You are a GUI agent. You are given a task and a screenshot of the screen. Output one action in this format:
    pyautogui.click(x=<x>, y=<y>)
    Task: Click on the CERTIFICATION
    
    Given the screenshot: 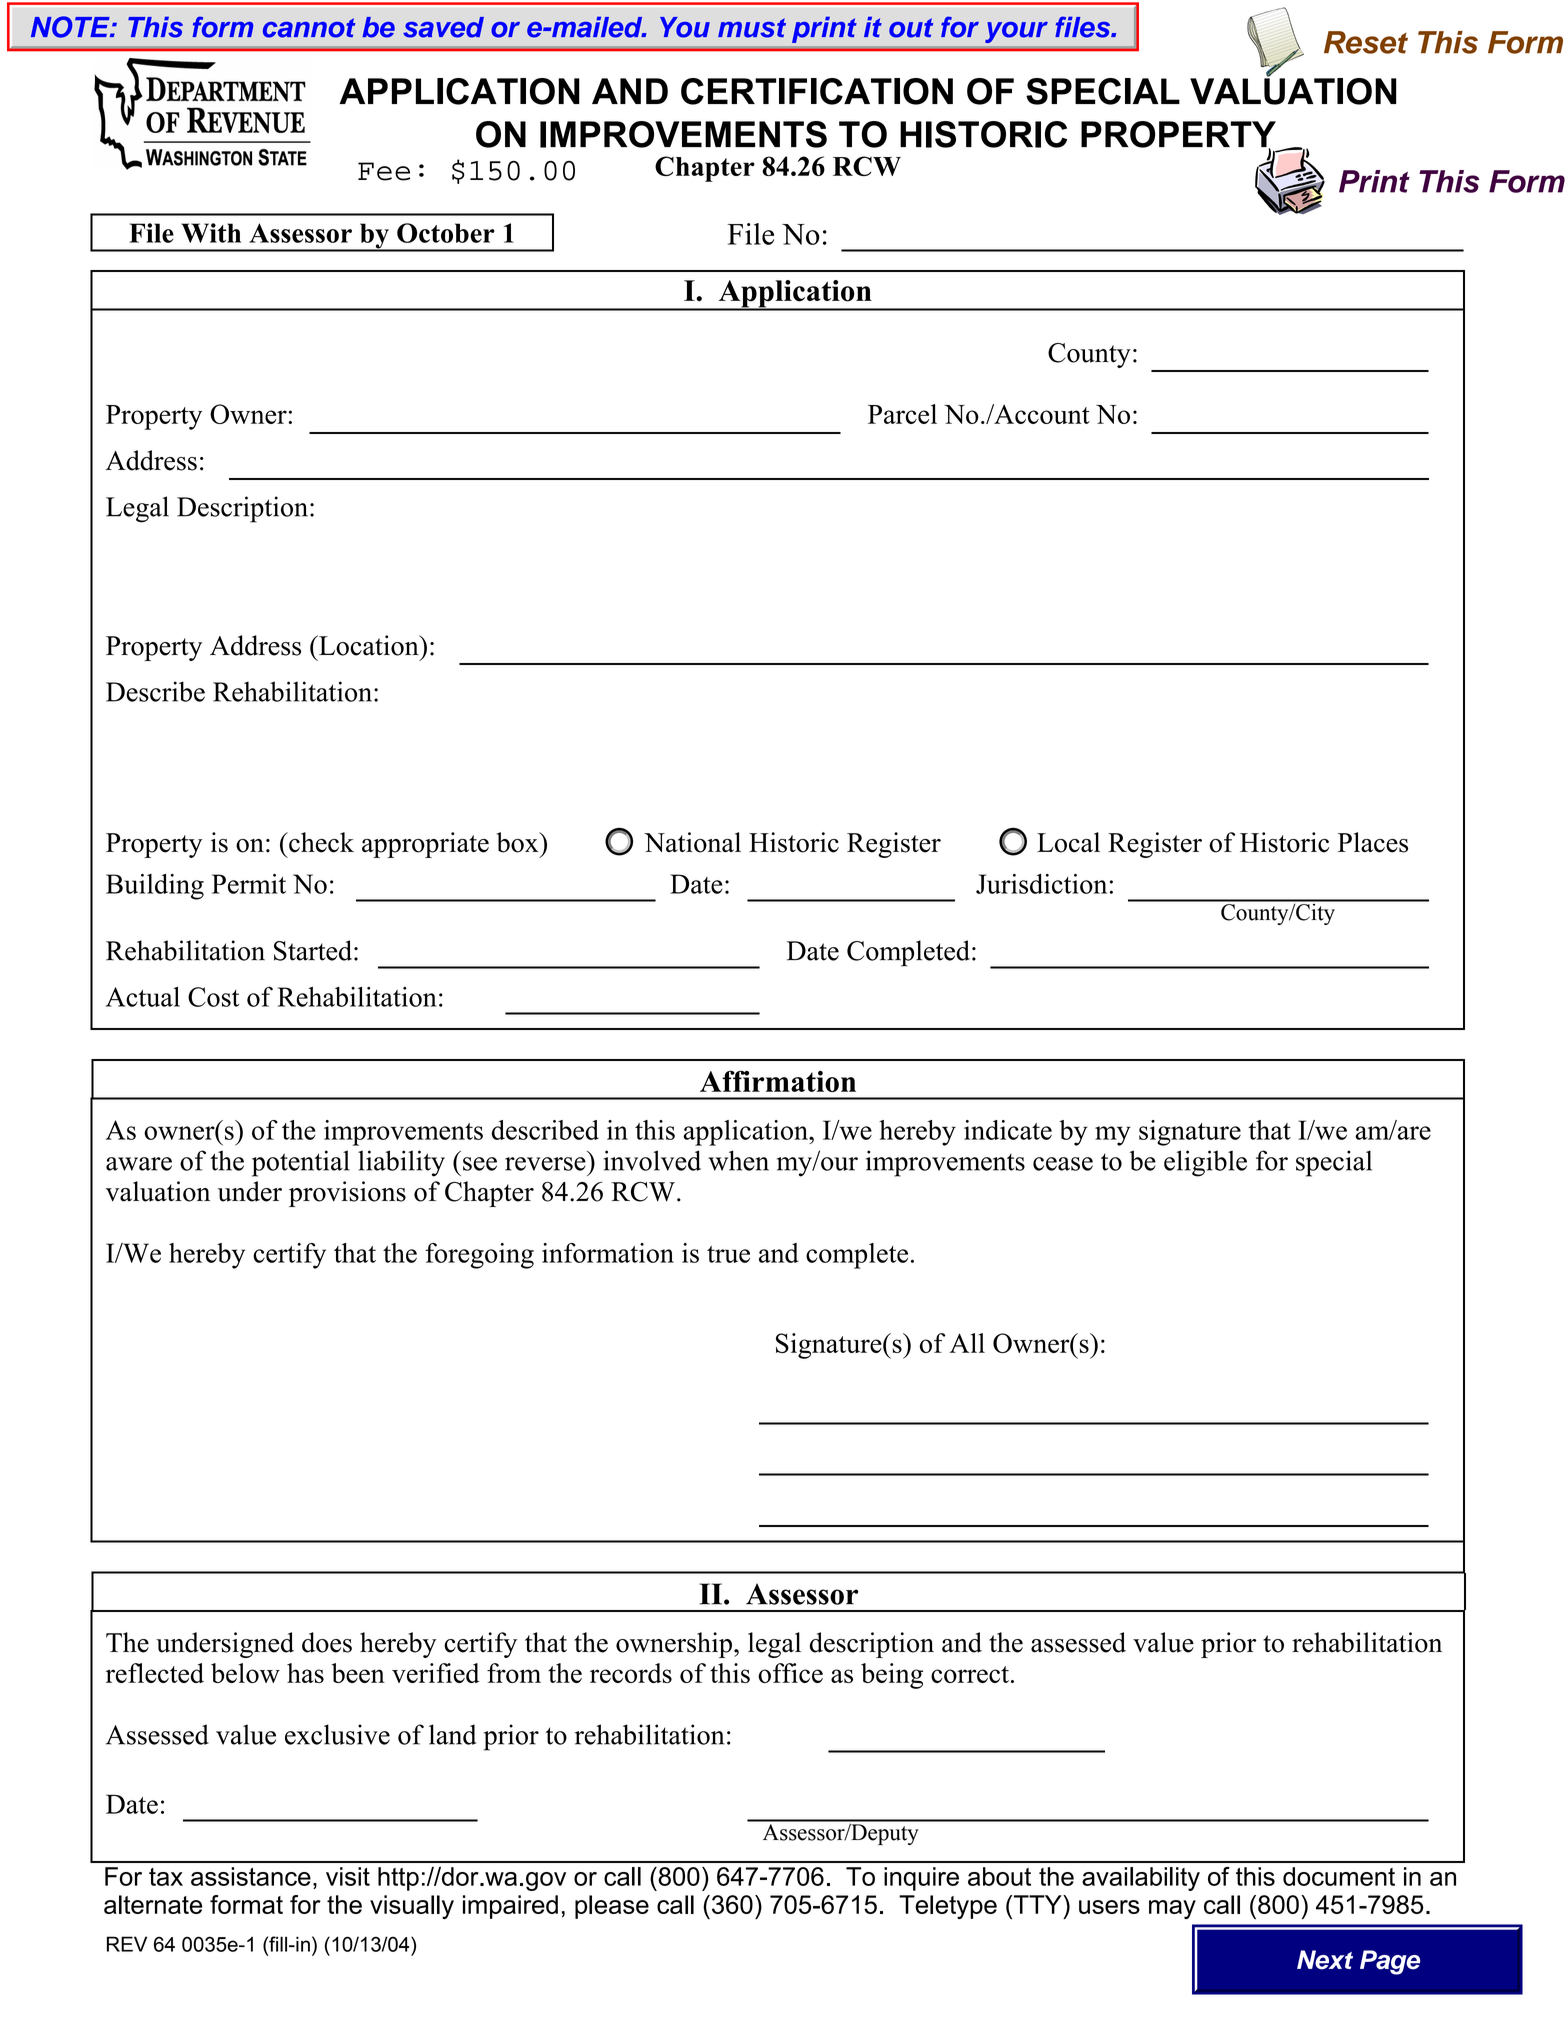 What is the action you would take?
    pyautogui.click(x=817, y=91)
